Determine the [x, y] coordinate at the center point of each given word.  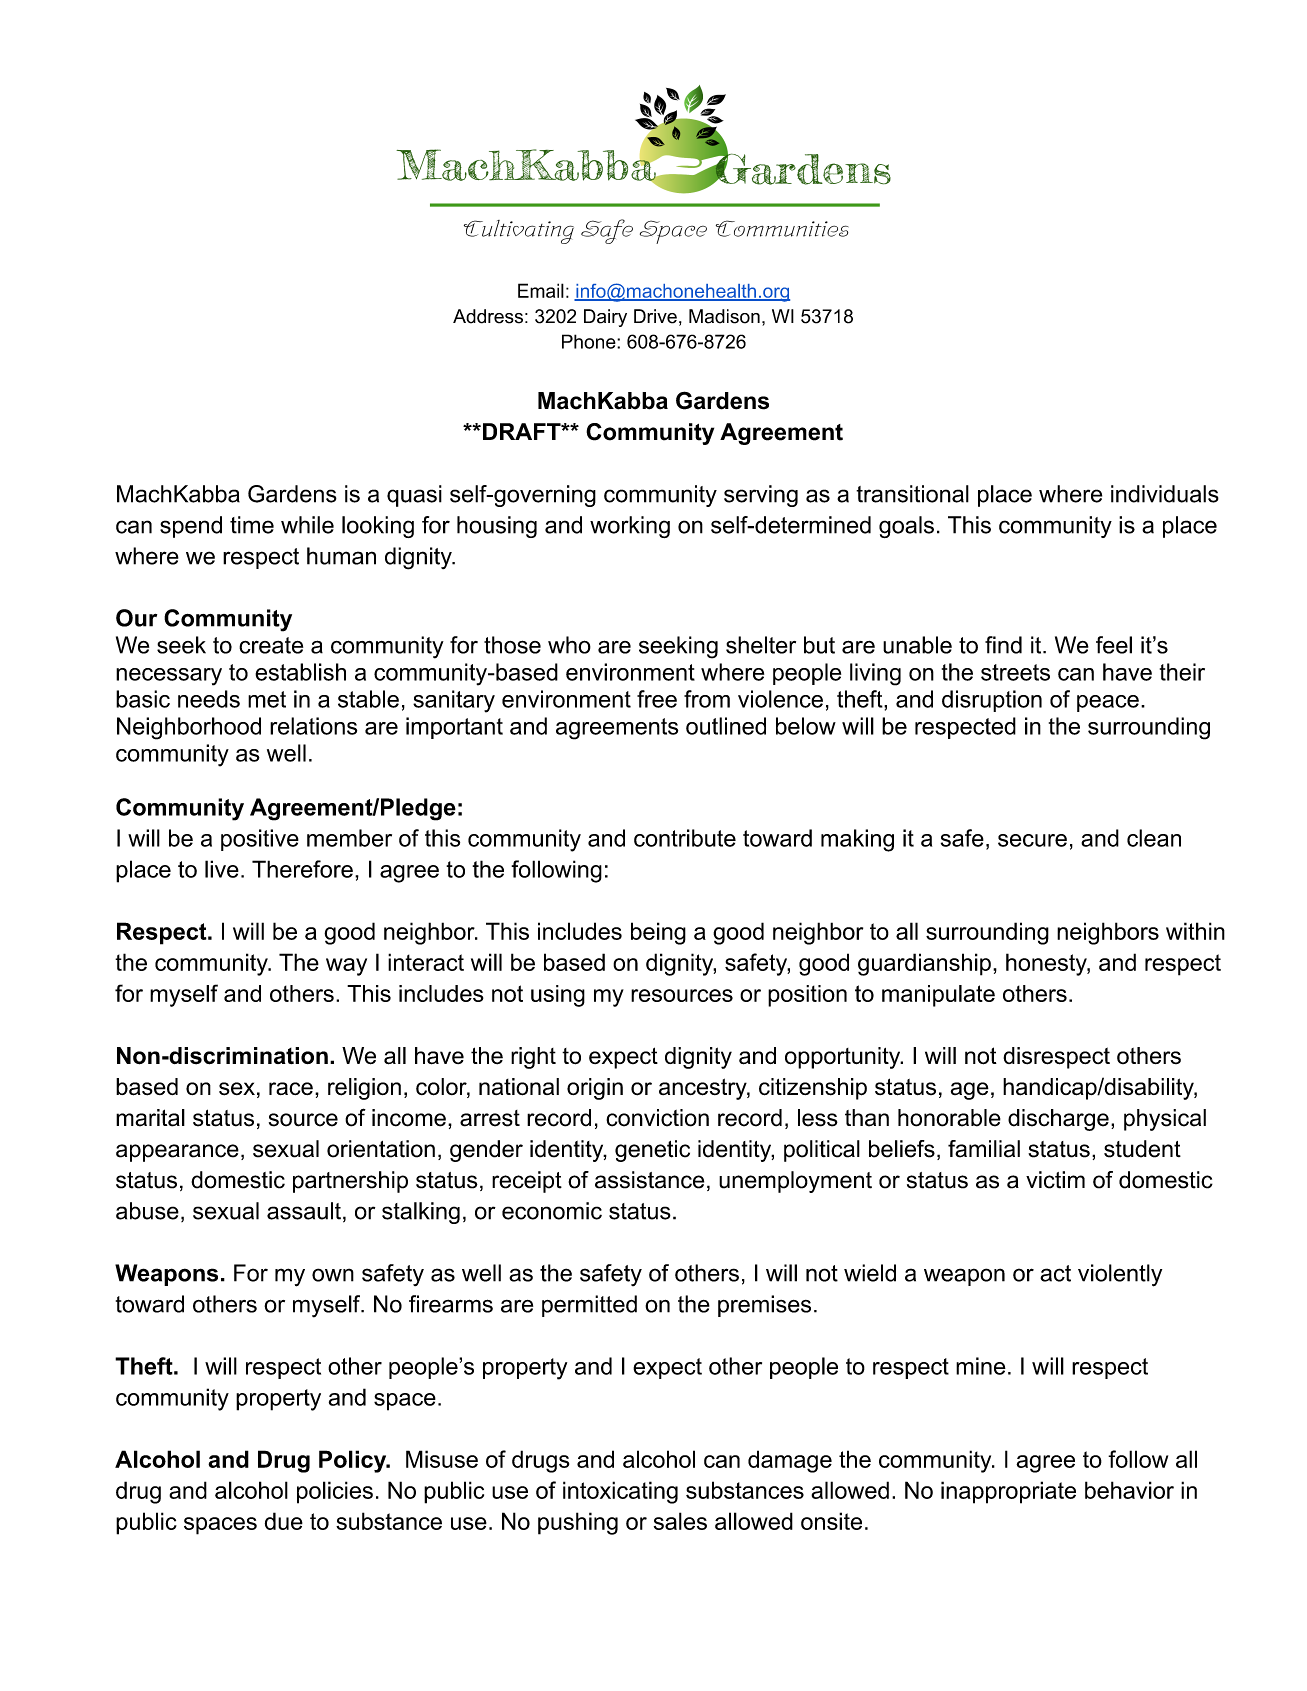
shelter [761, 645]
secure [1032, 840]
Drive [655, 316]
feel [1114, 645]
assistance [649, 1180]
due [284, 1521]
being [658, 933]
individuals [1165, 494]
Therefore [302, 869]
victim [1055, 1180]
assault [304, 1211]
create [271, 645]
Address [488, 316]
